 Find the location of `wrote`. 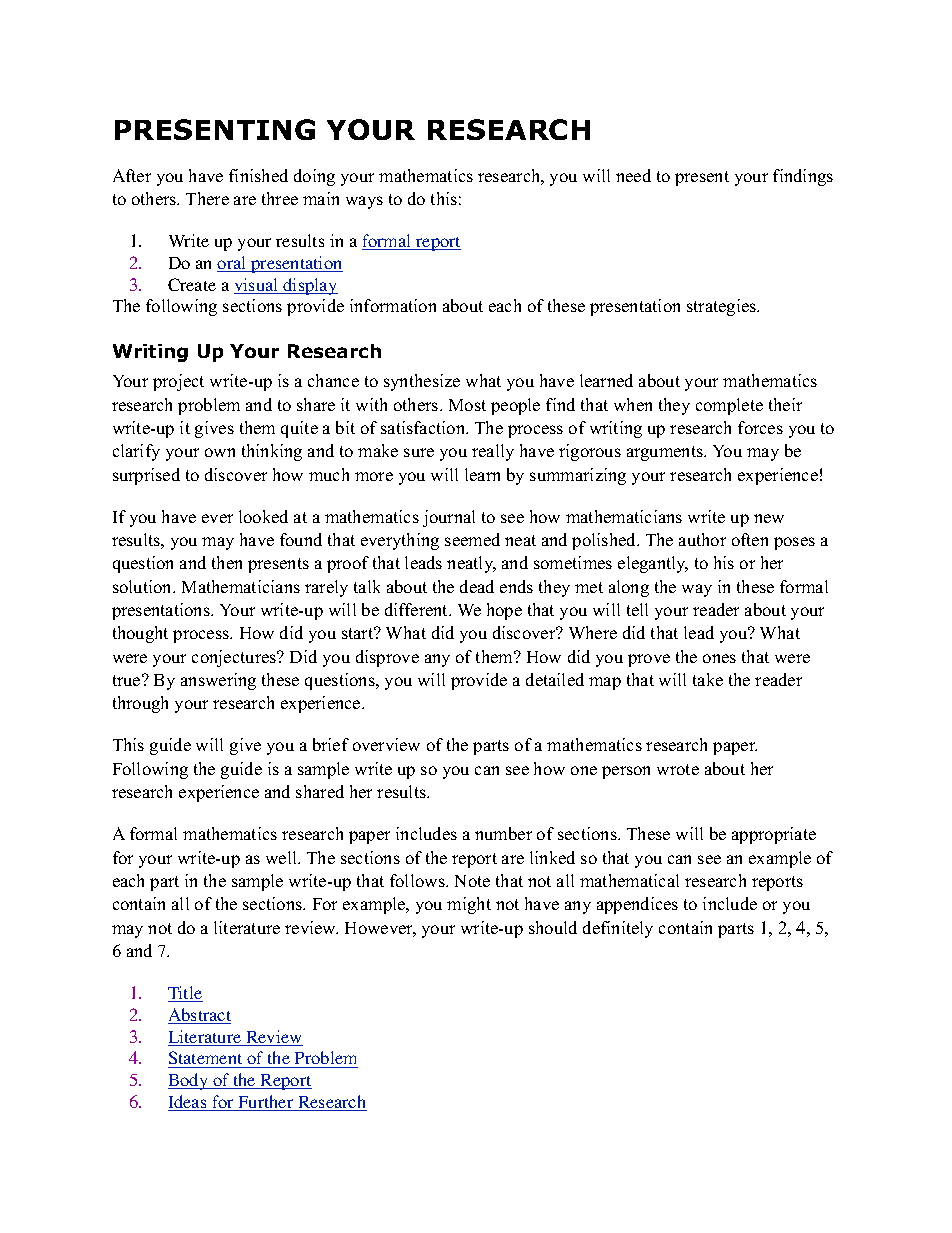

wrote is located at coordinates (678, 769).
